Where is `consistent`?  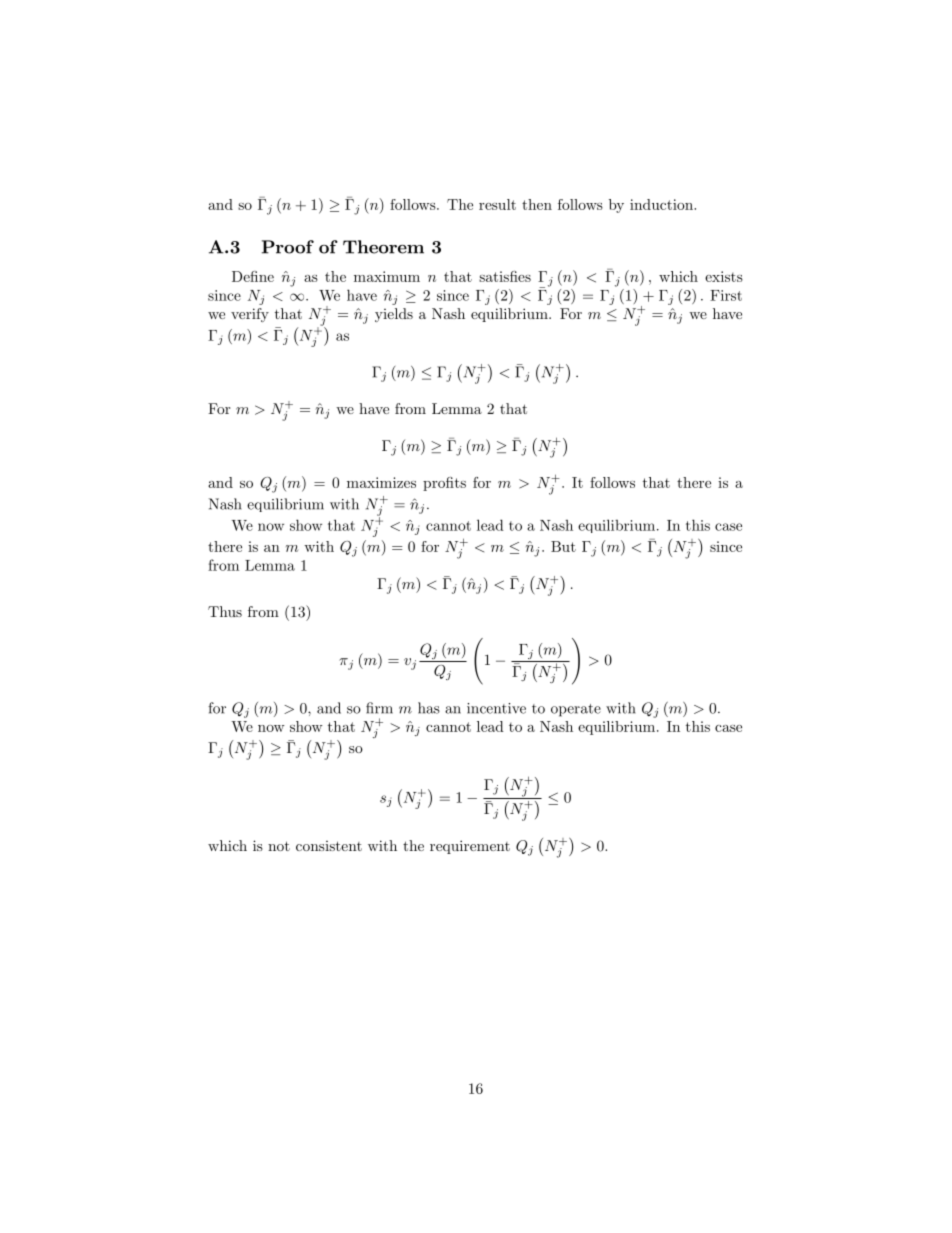 consistent is located at coordinates (329, 846).
